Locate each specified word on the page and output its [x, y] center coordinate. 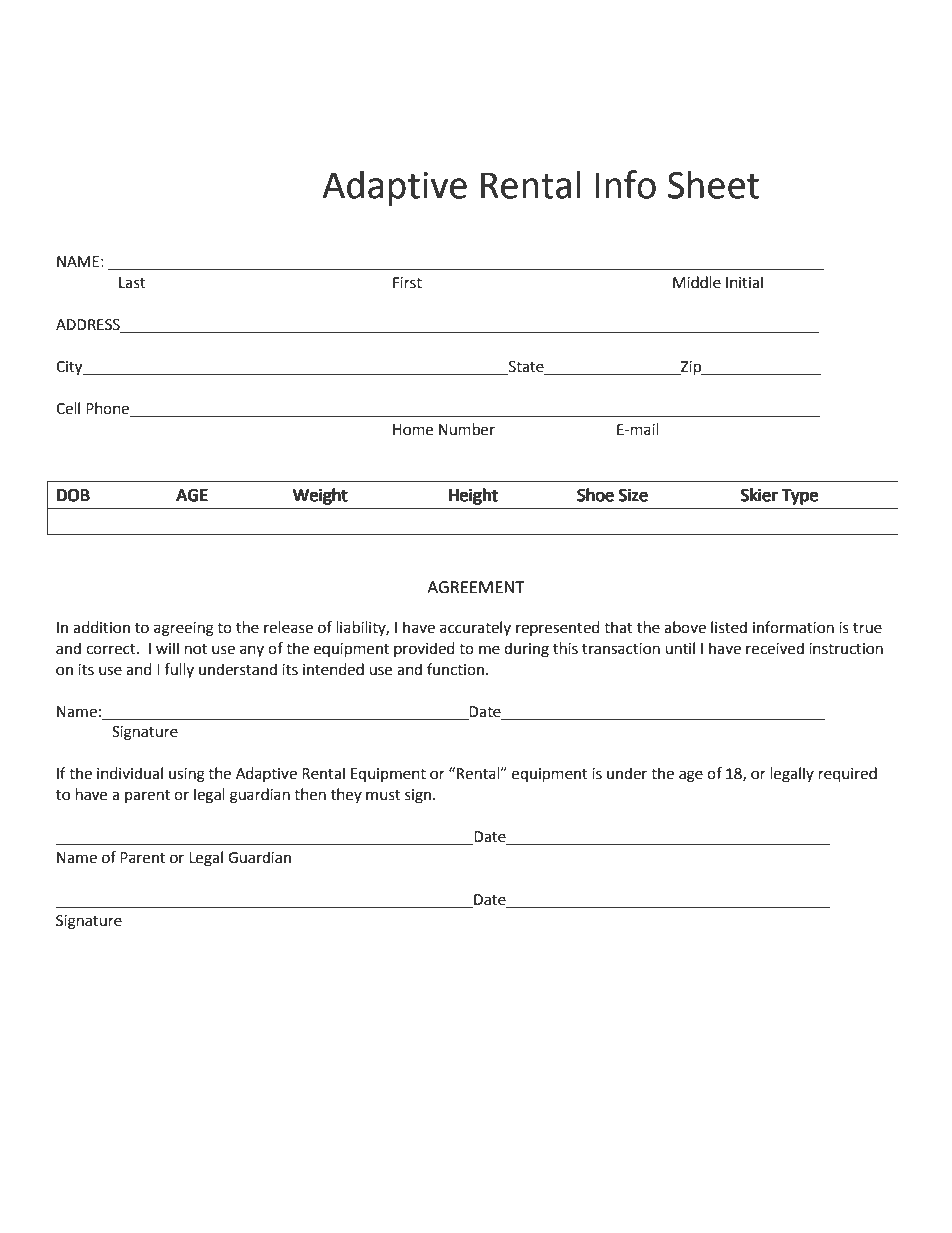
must [383, 795]
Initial [744, 282]
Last [132, 283]
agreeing [184, 629]
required [848, 775]
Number [467, 429]
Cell [68, 408]
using [187, 775]
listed [729, 627]
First [407, 283]
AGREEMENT [476, 587]
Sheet [713, 184]
